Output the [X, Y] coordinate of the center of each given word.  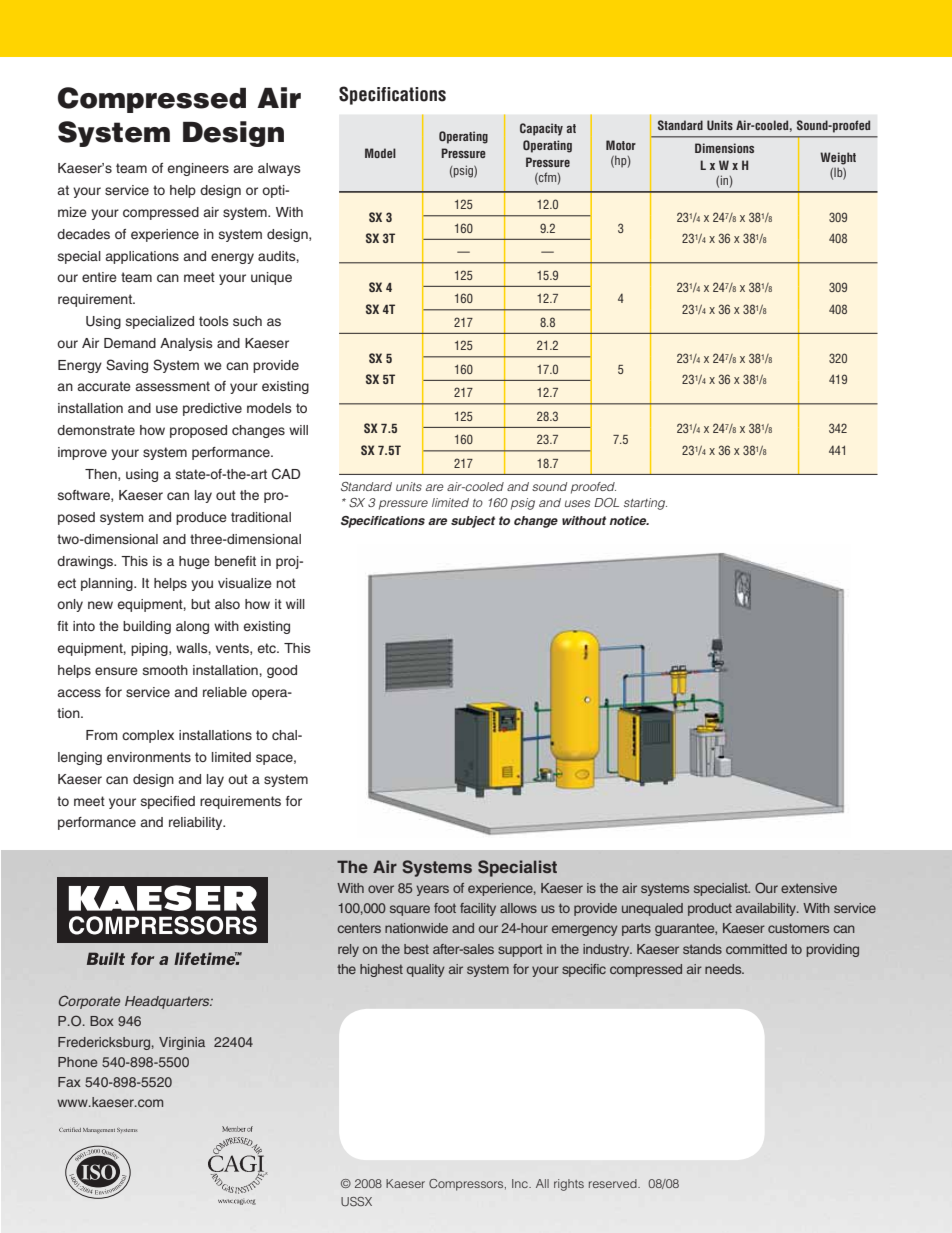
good [282, 671]
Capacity [541, 129]
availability [767, 909]
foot [445, 908]
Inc [521, 1183]
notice [629, 520]
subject [473, 522]
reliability [197, 823]
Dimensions [724, 148]
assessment [172, 386]
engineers [198, 169]
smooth [165, 670]
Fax [69, 1082]
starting [645, 504]
